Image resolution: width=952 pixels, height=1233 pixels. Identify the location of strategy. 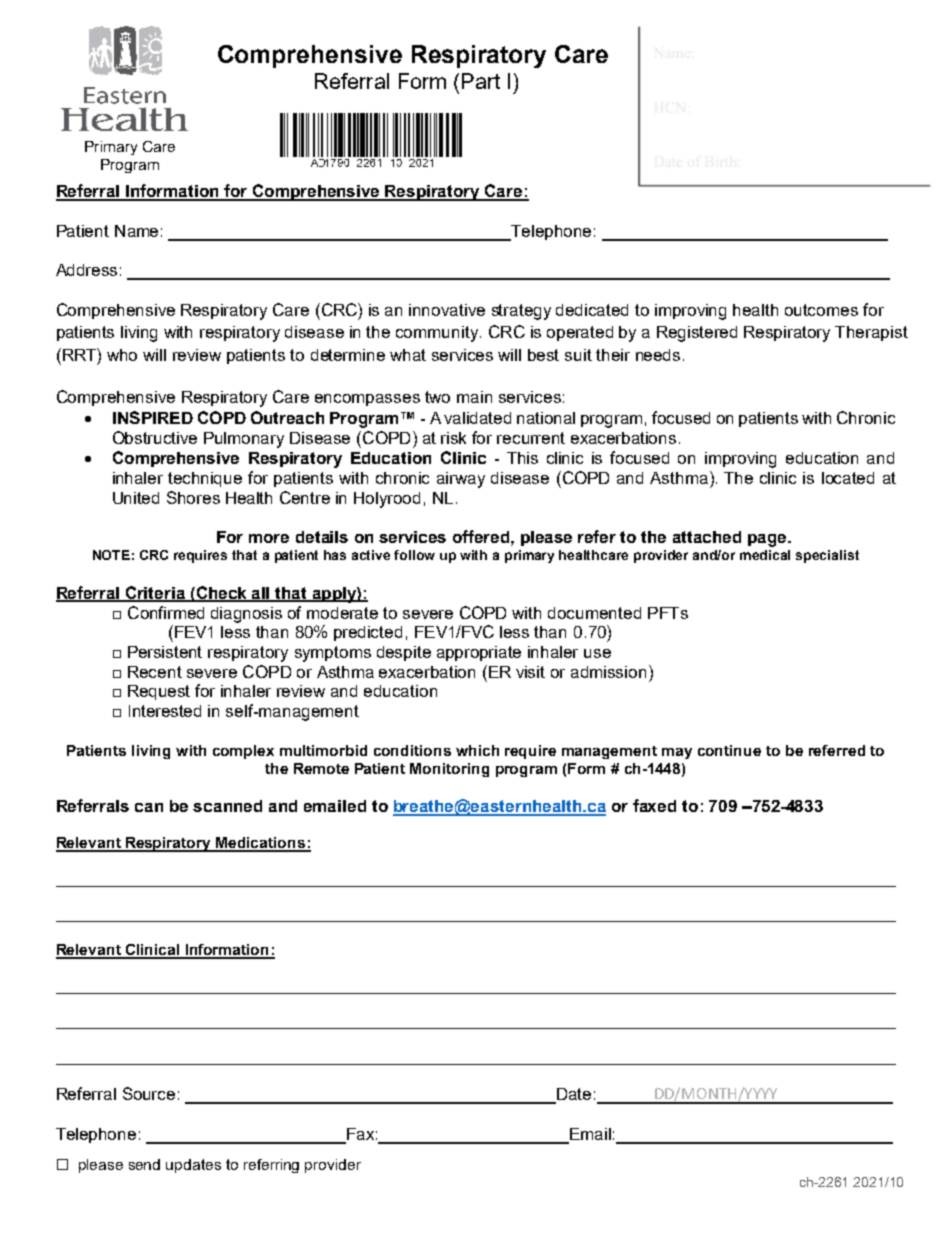
(521, 312).
